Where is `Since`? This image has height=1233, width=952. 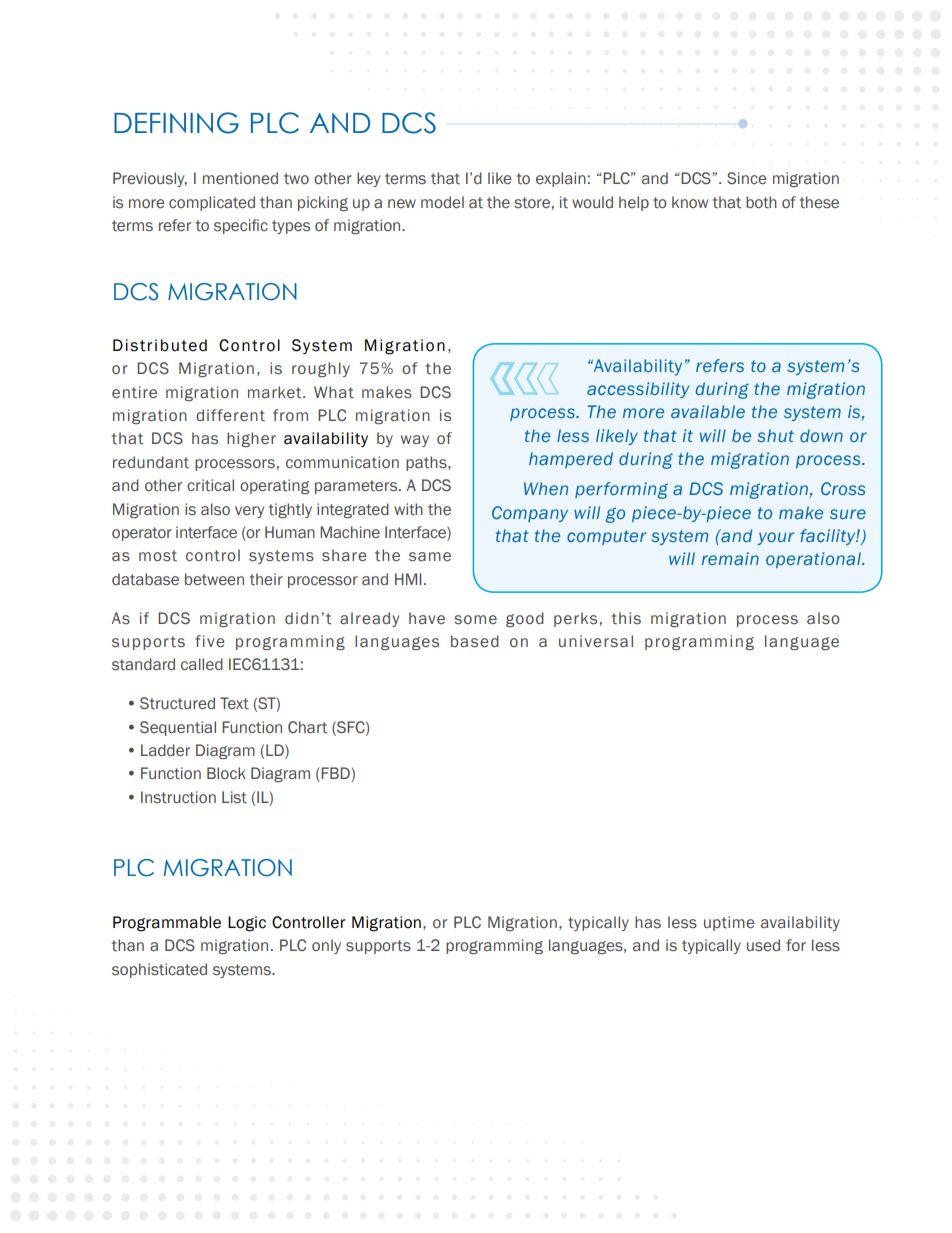
Since is located at coordinates (747, 178).
